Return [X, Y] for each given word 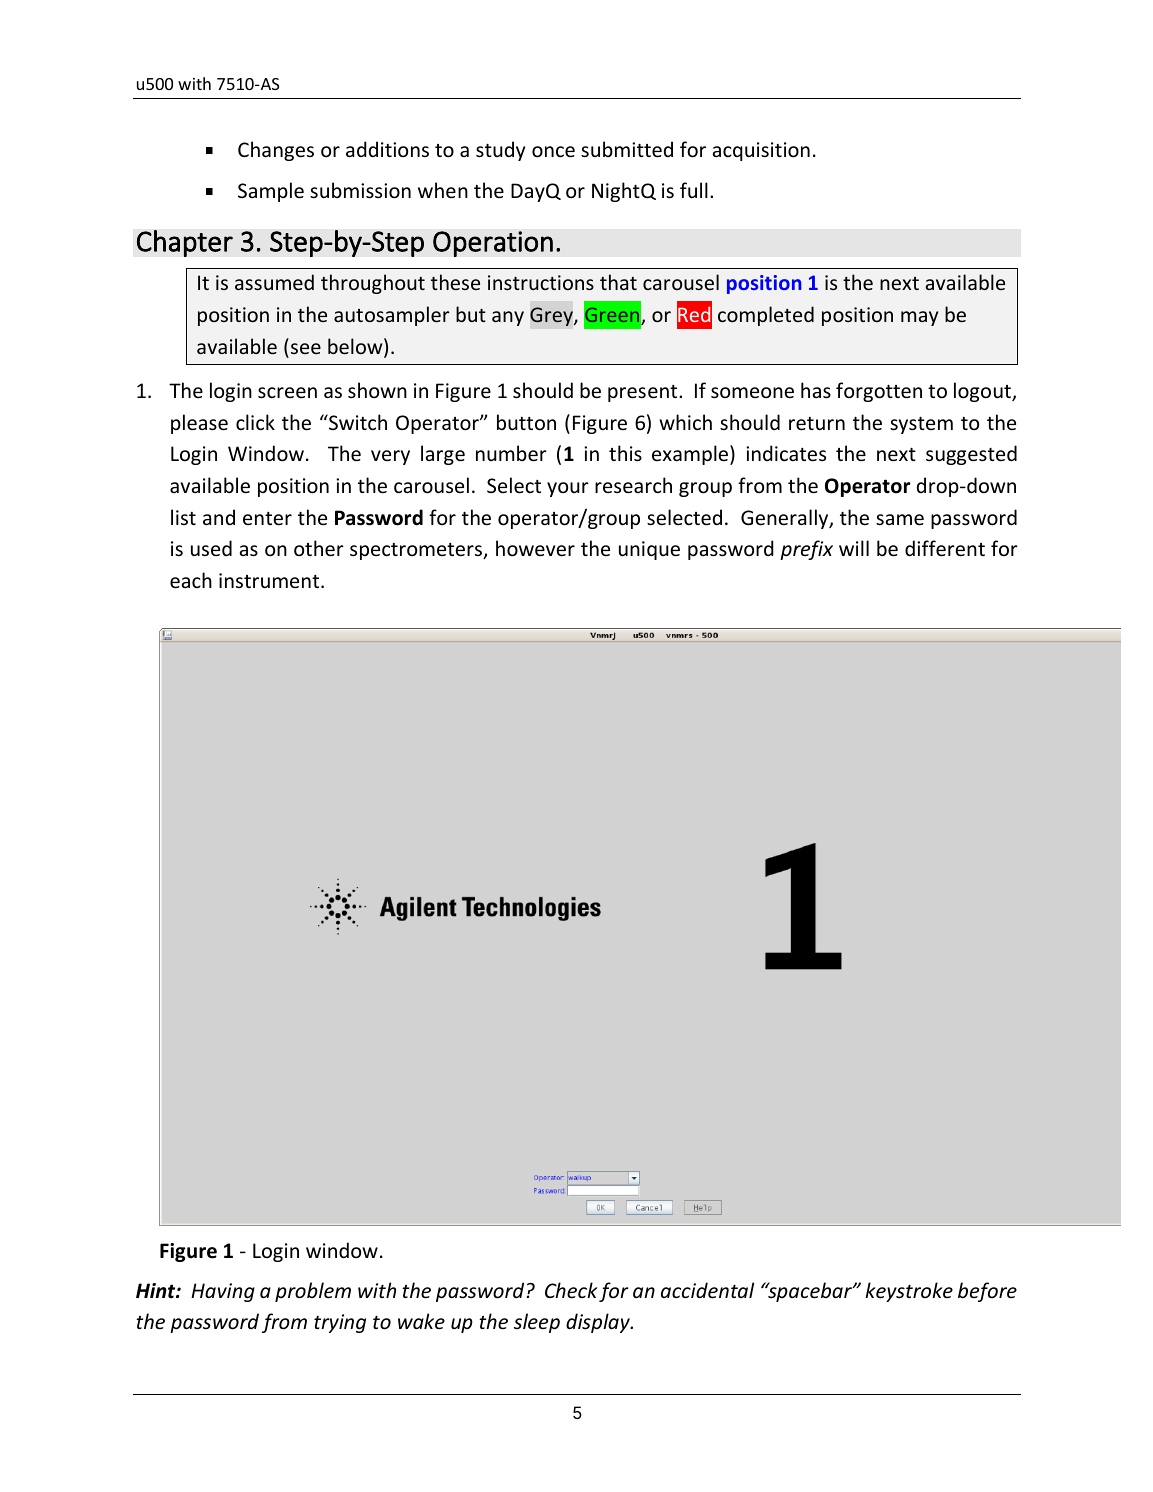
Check [571, 1290]
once [553, 152]
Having [223, 1292]
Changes [276, 151]
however [535, 548]
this [625, 453]
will [854, 548]
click [255, 422]
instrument [270, 581]
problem [313, 1292]
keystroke [909, 1292]
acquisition [761, 151]
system [921, 425]
